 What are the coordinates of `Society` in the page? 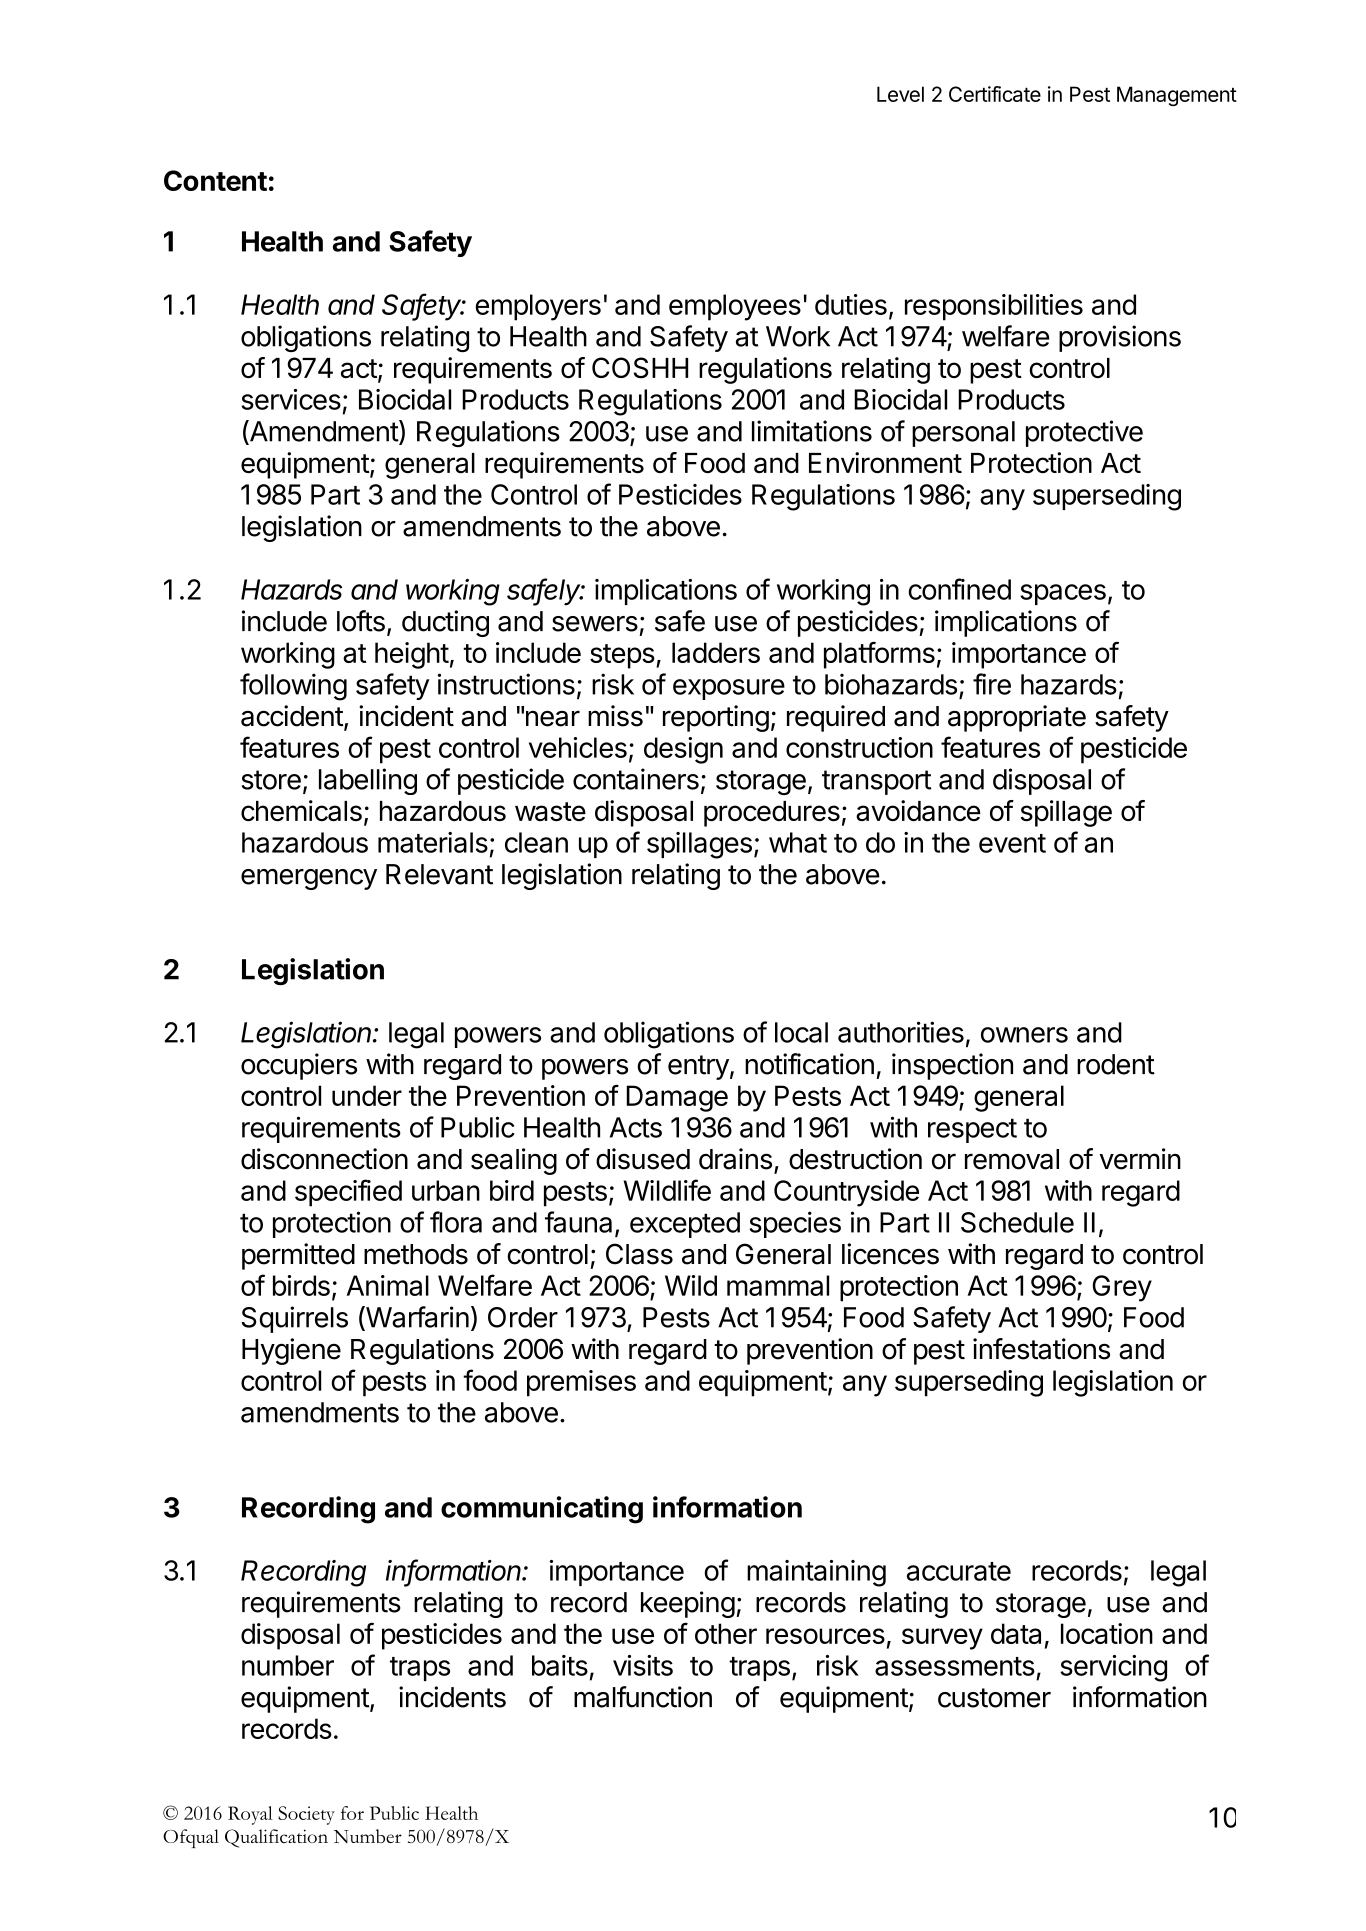 It's located at (306, 1815).
